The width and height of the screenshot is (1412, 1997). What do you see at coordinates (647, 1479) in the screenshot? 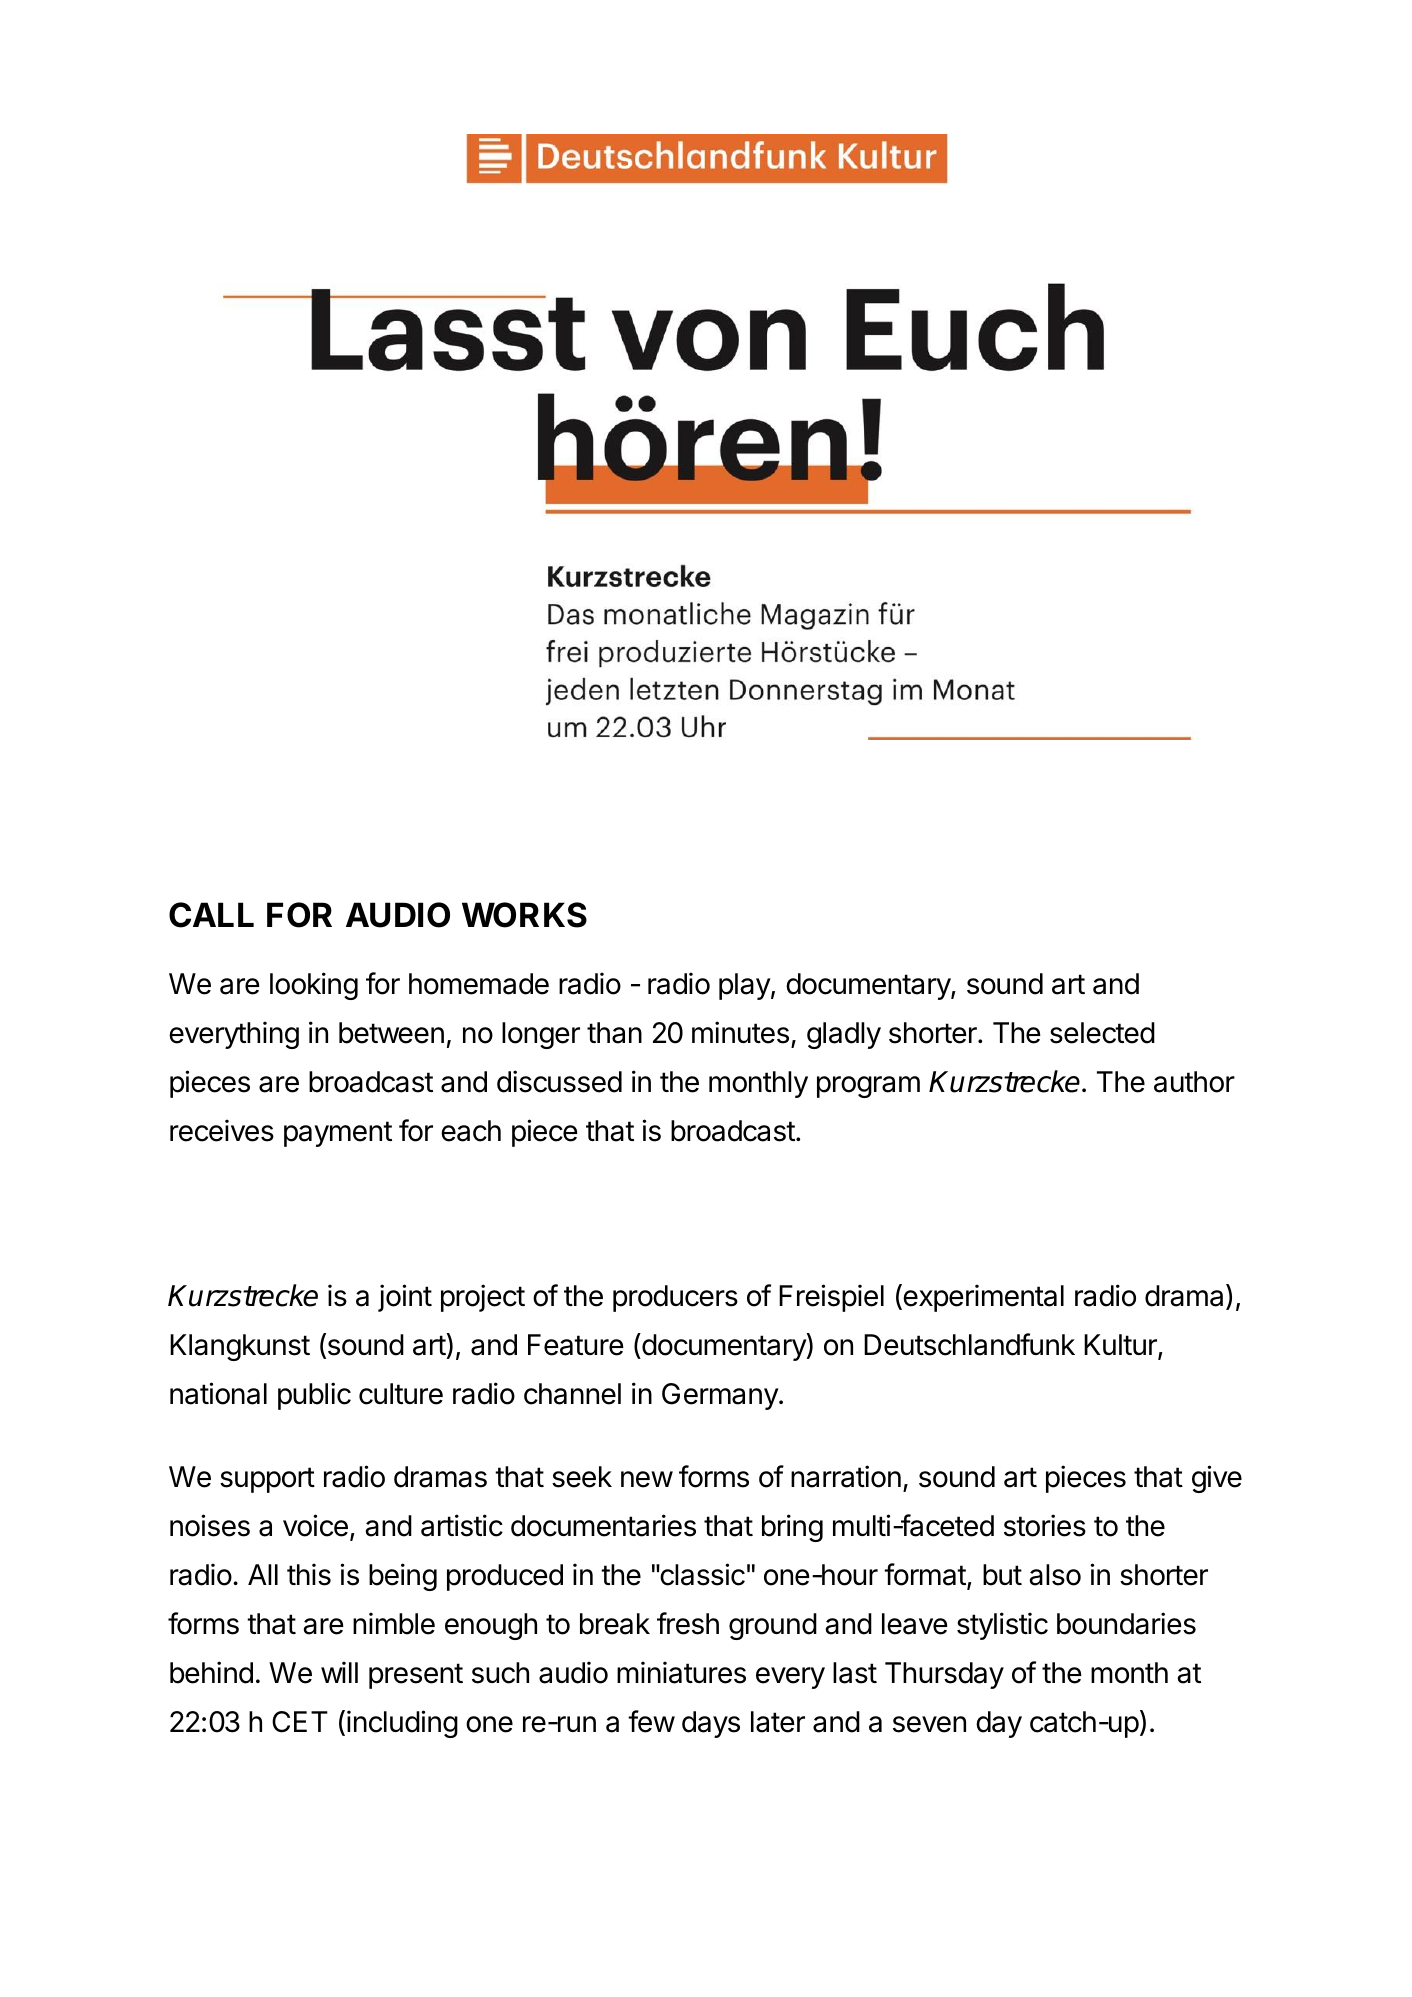
I see `new` at bounding box center [647, 1479].
